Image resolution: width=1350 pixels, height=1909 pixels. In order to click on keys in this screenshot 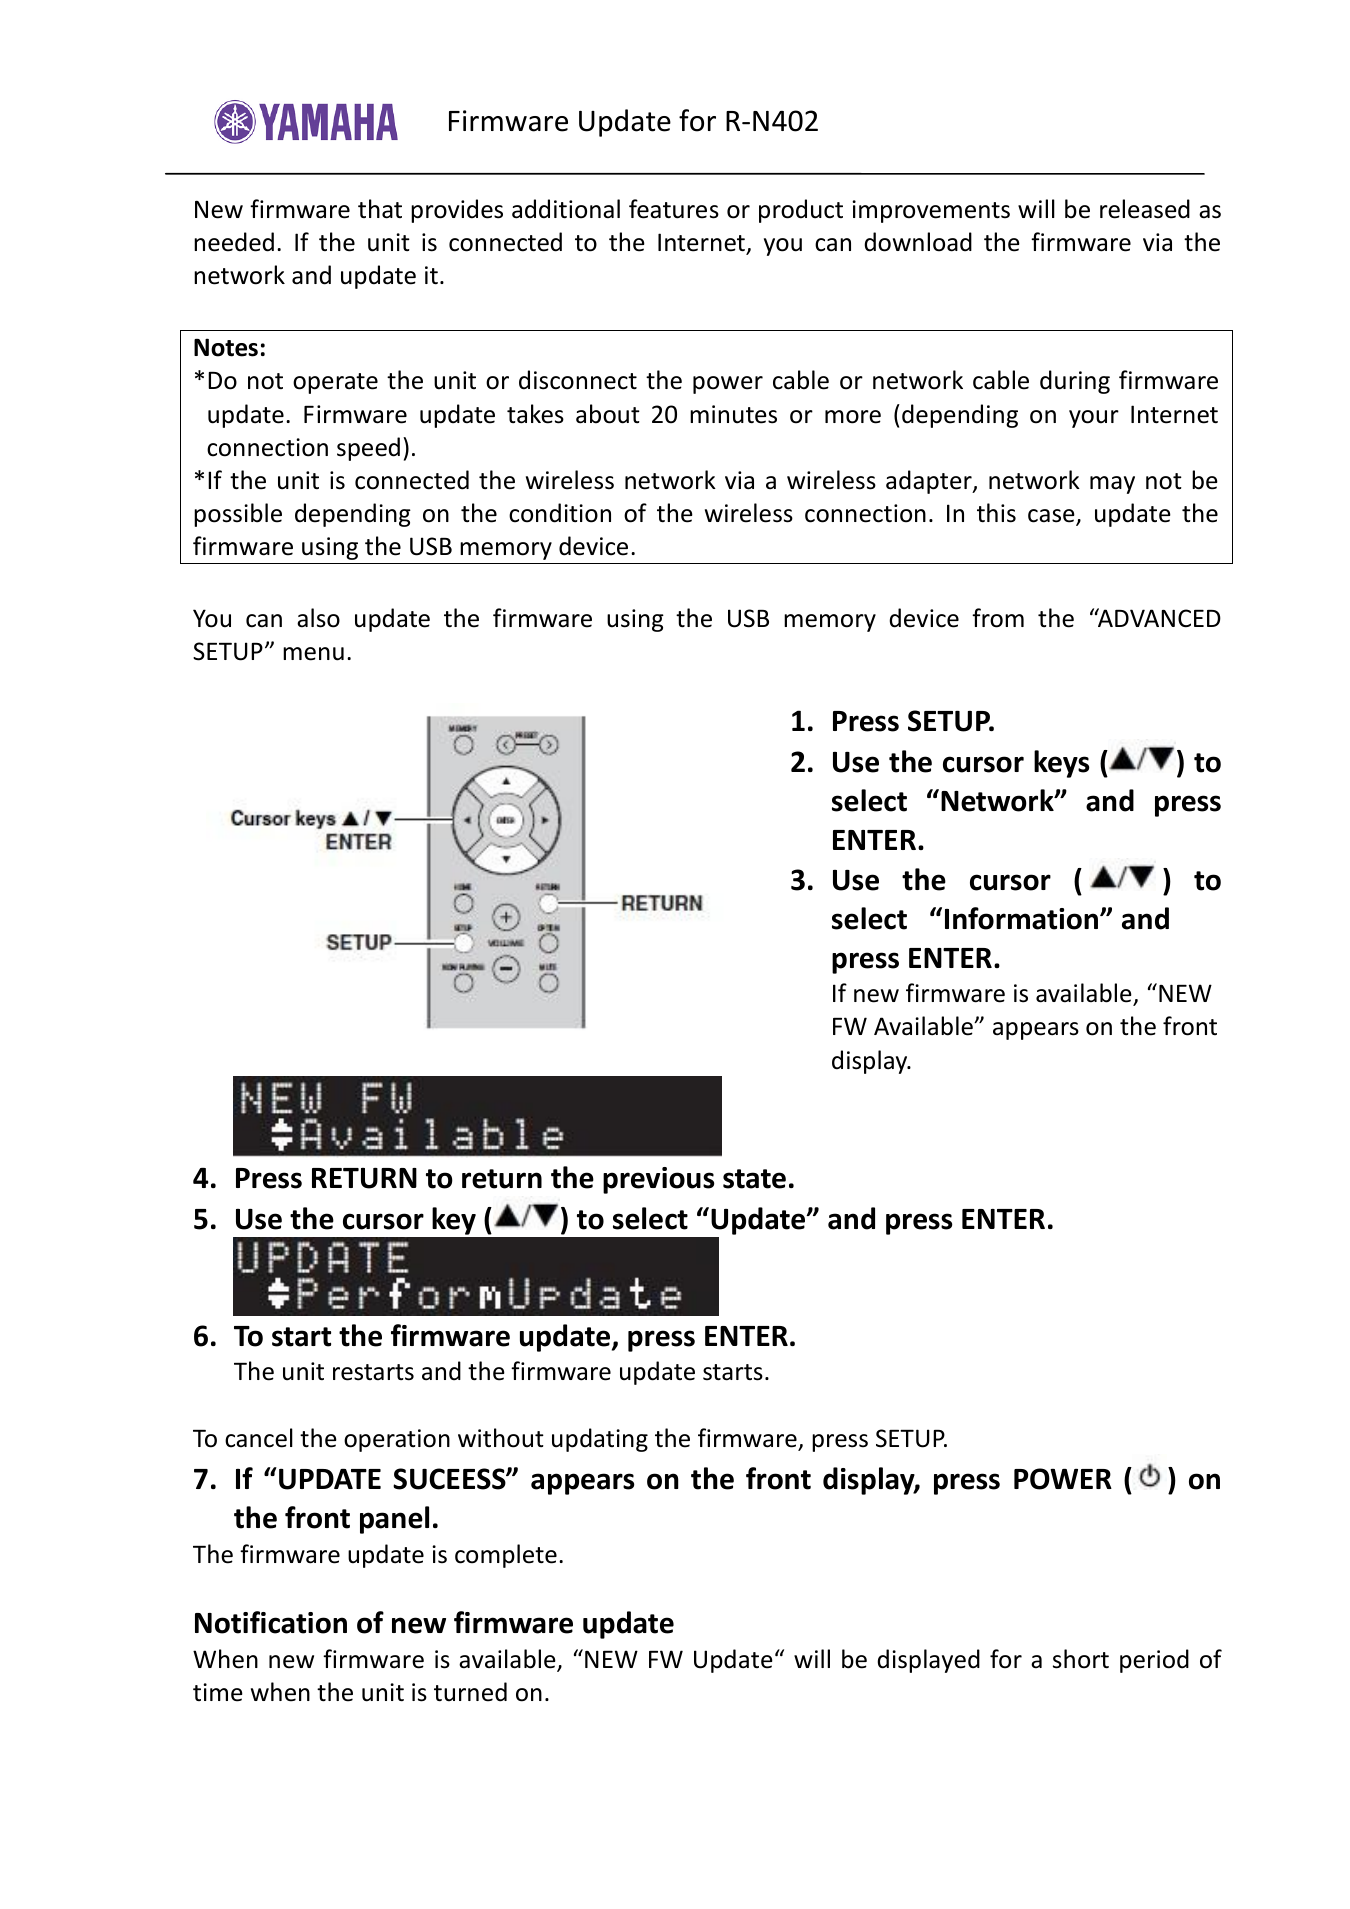, I will do `click(1062, 764)`.
